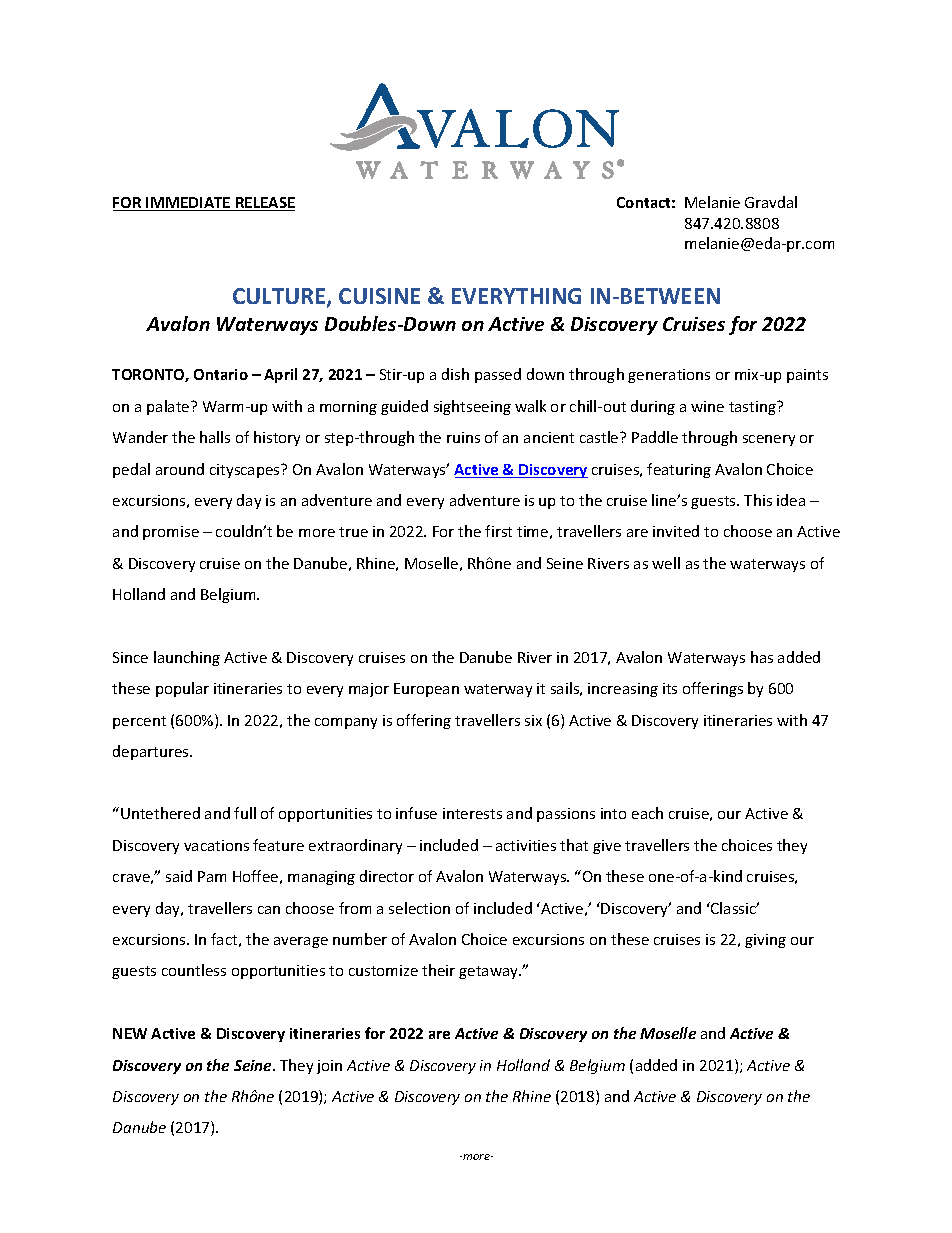  I want to click on interests, so click(472, 813).
